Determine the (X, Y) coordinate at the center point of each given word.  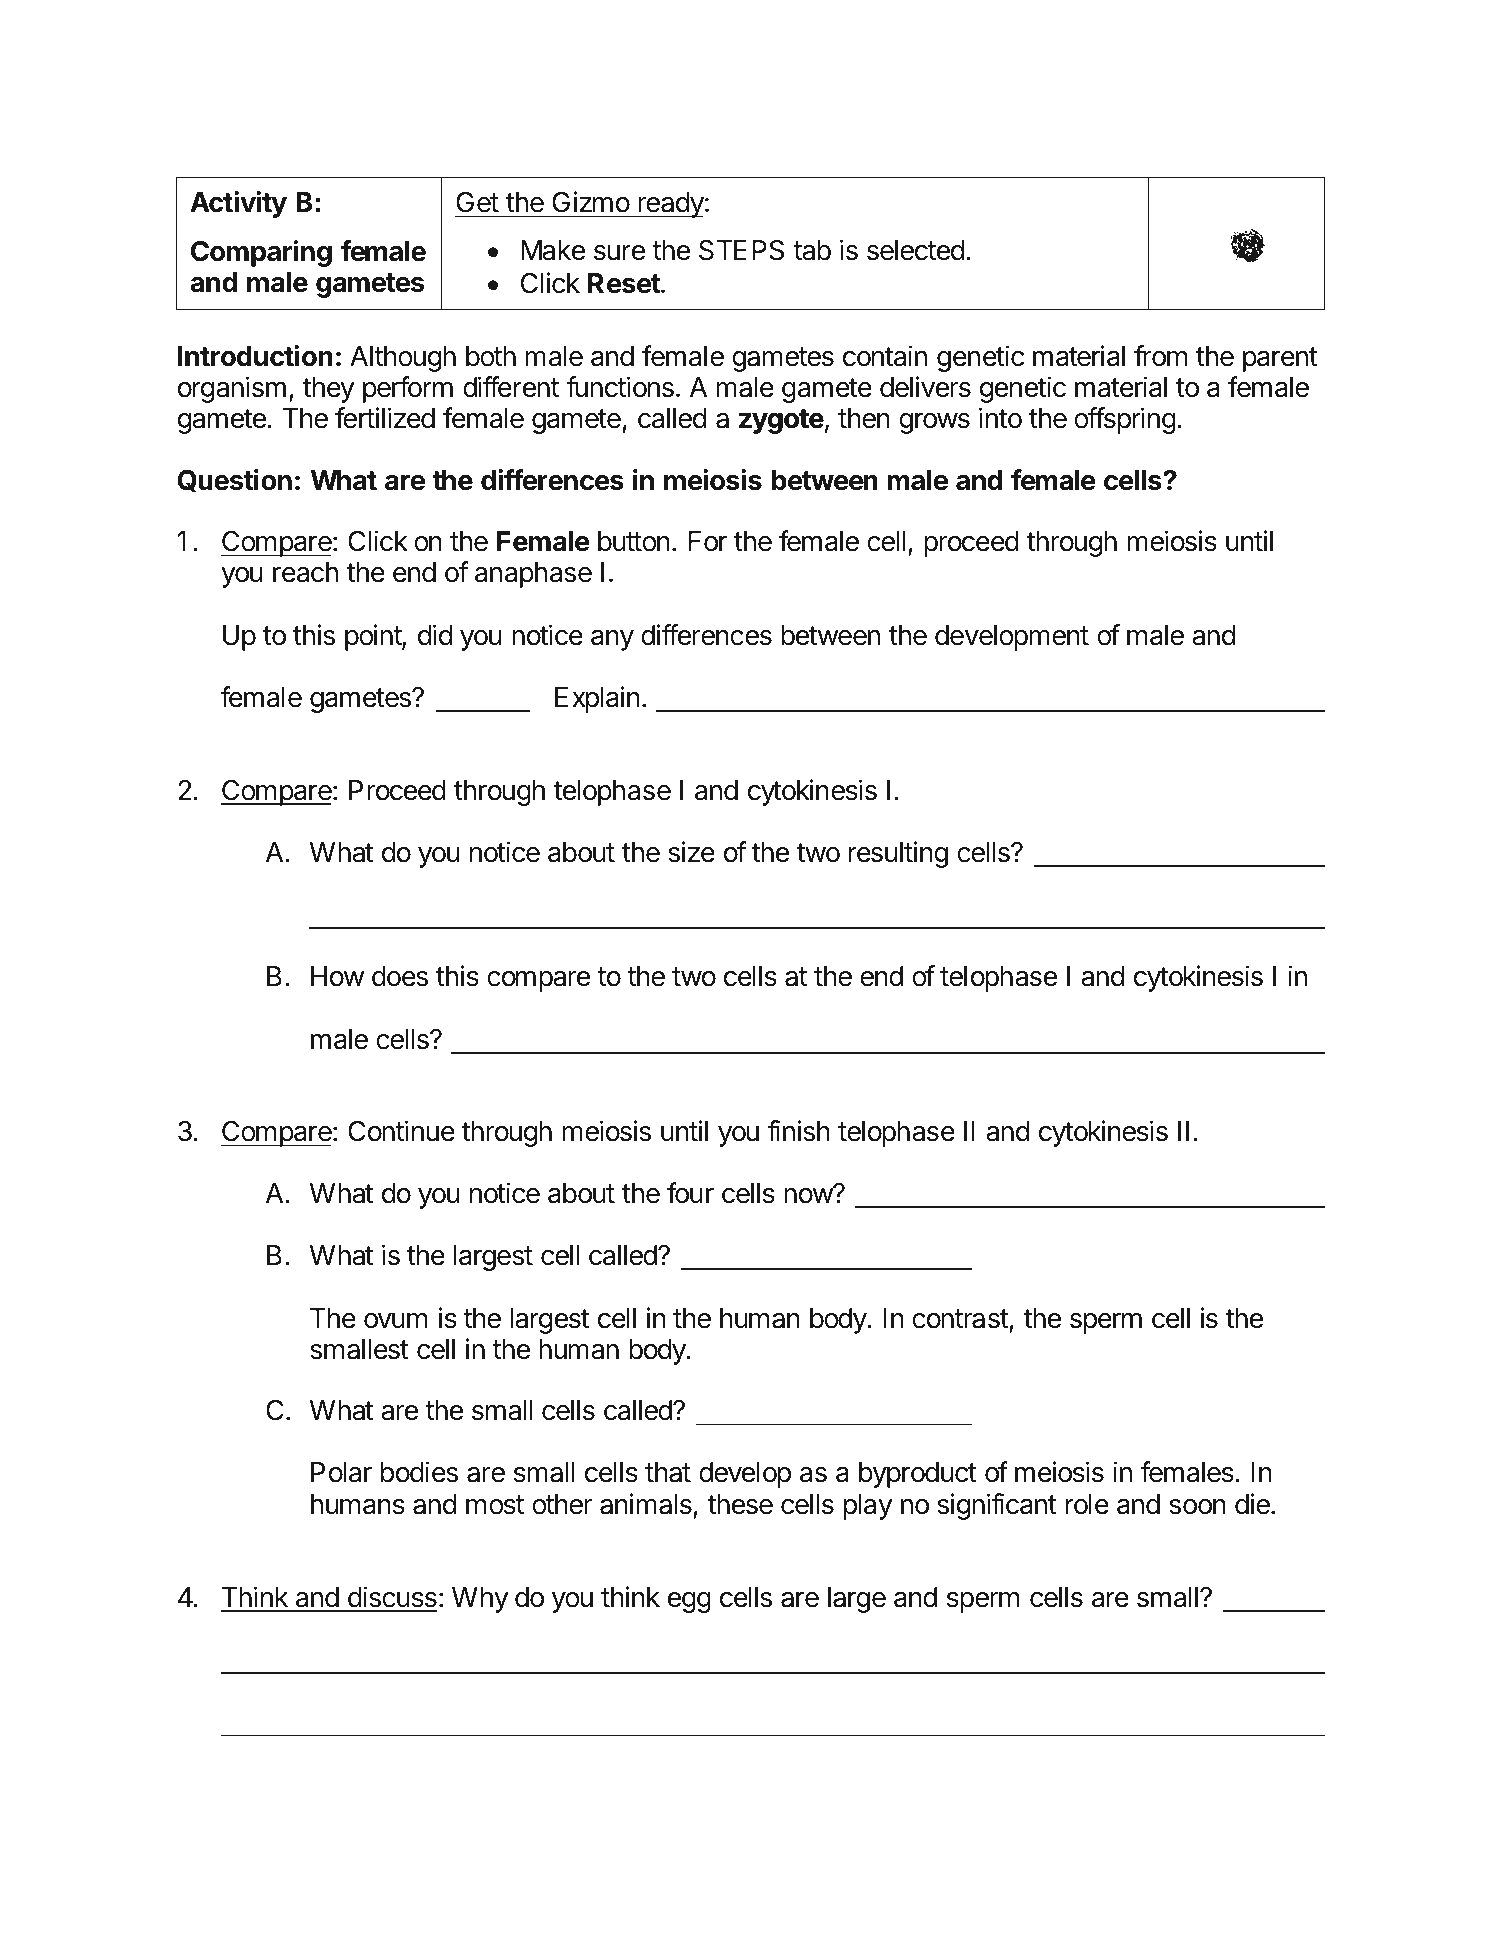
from (1160, 356)
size (691, 852)
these (740, 1504)
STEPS (741, 250)
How (337, 976)
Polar (341, 1472)
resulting (898, 854)
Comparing (261, 253)
